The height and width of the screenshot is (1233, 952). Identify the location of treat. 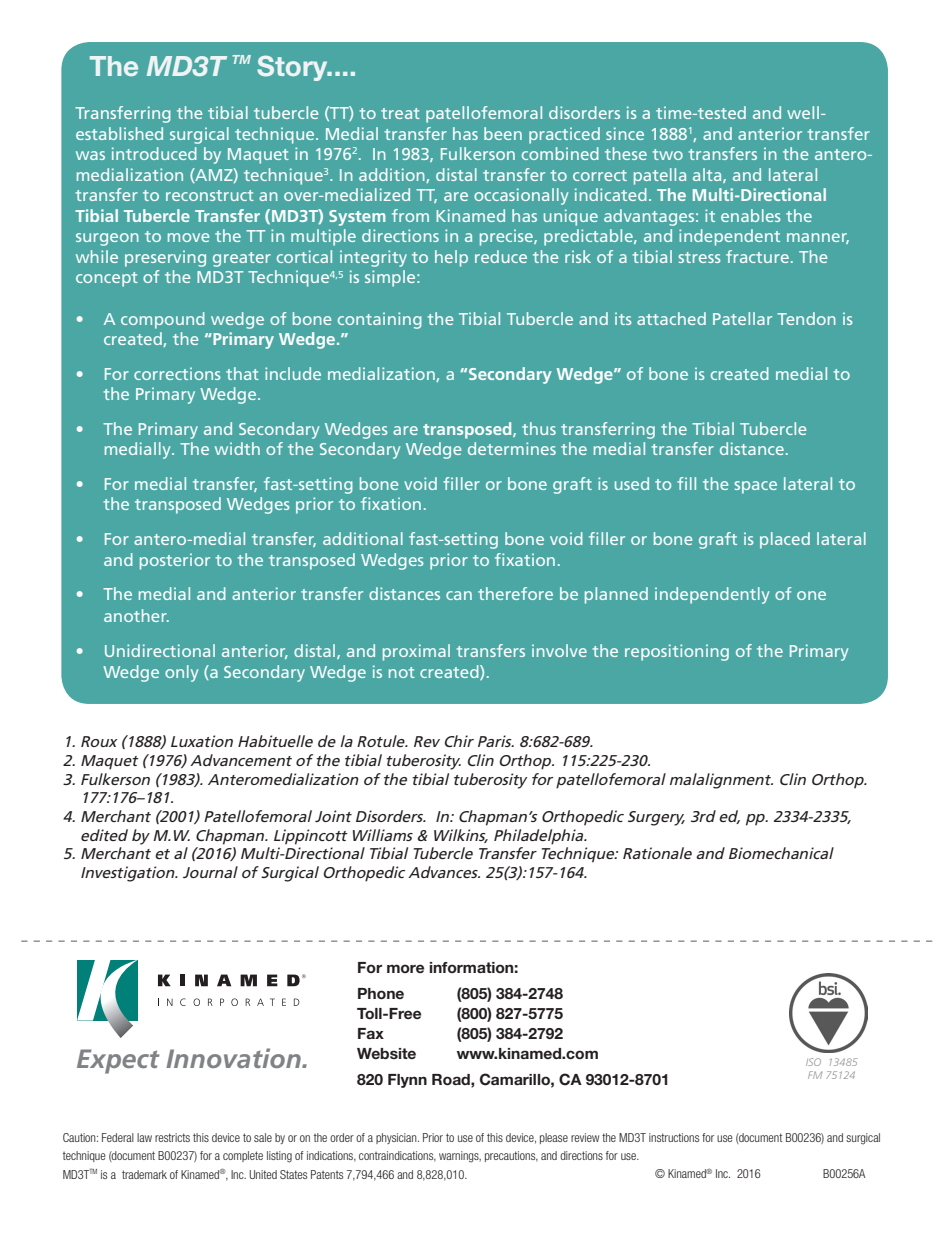
(400, 113).
